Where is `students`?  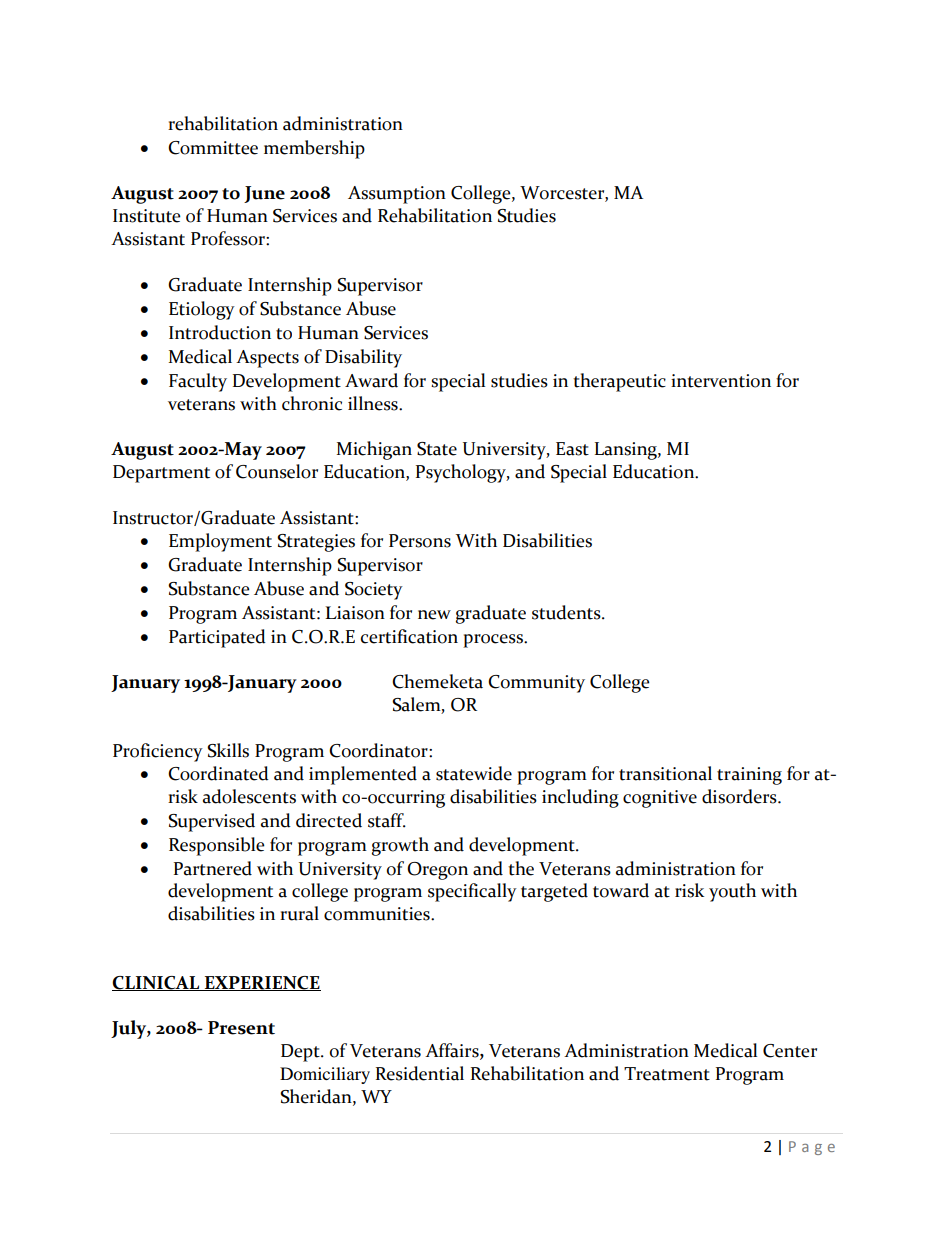
students is located at coordinates (567, 612).
